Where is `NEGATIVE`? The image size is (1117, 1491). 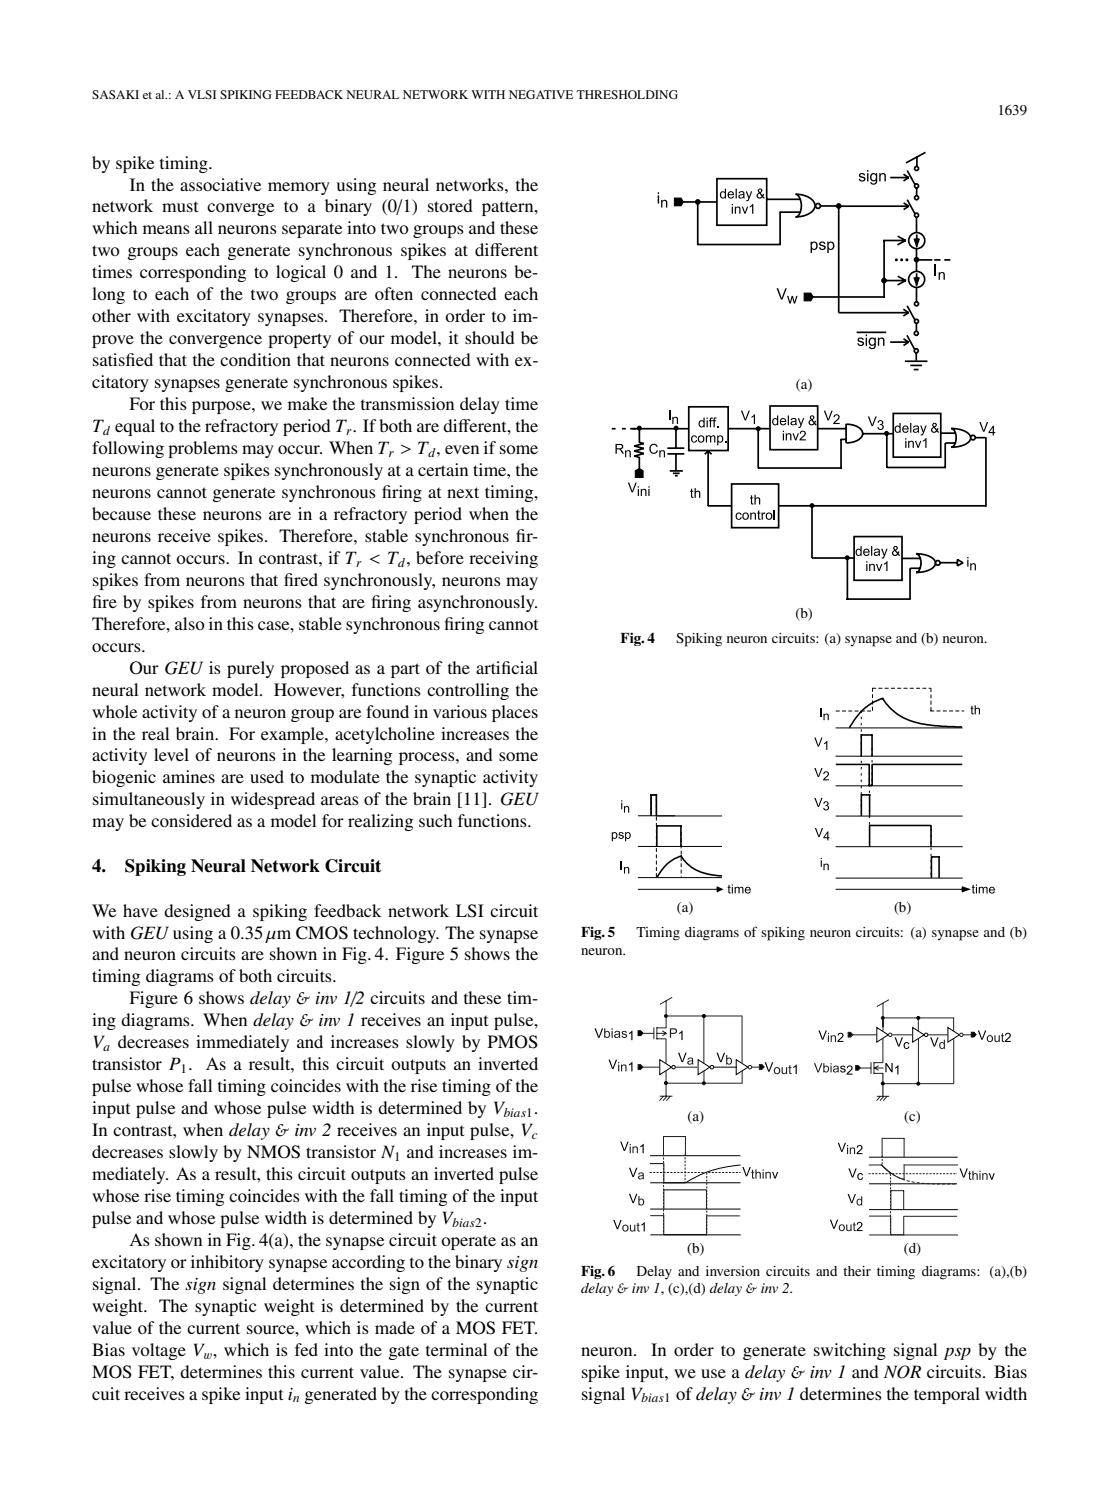 NEGATIVE is located at coordinates (541, 94).
